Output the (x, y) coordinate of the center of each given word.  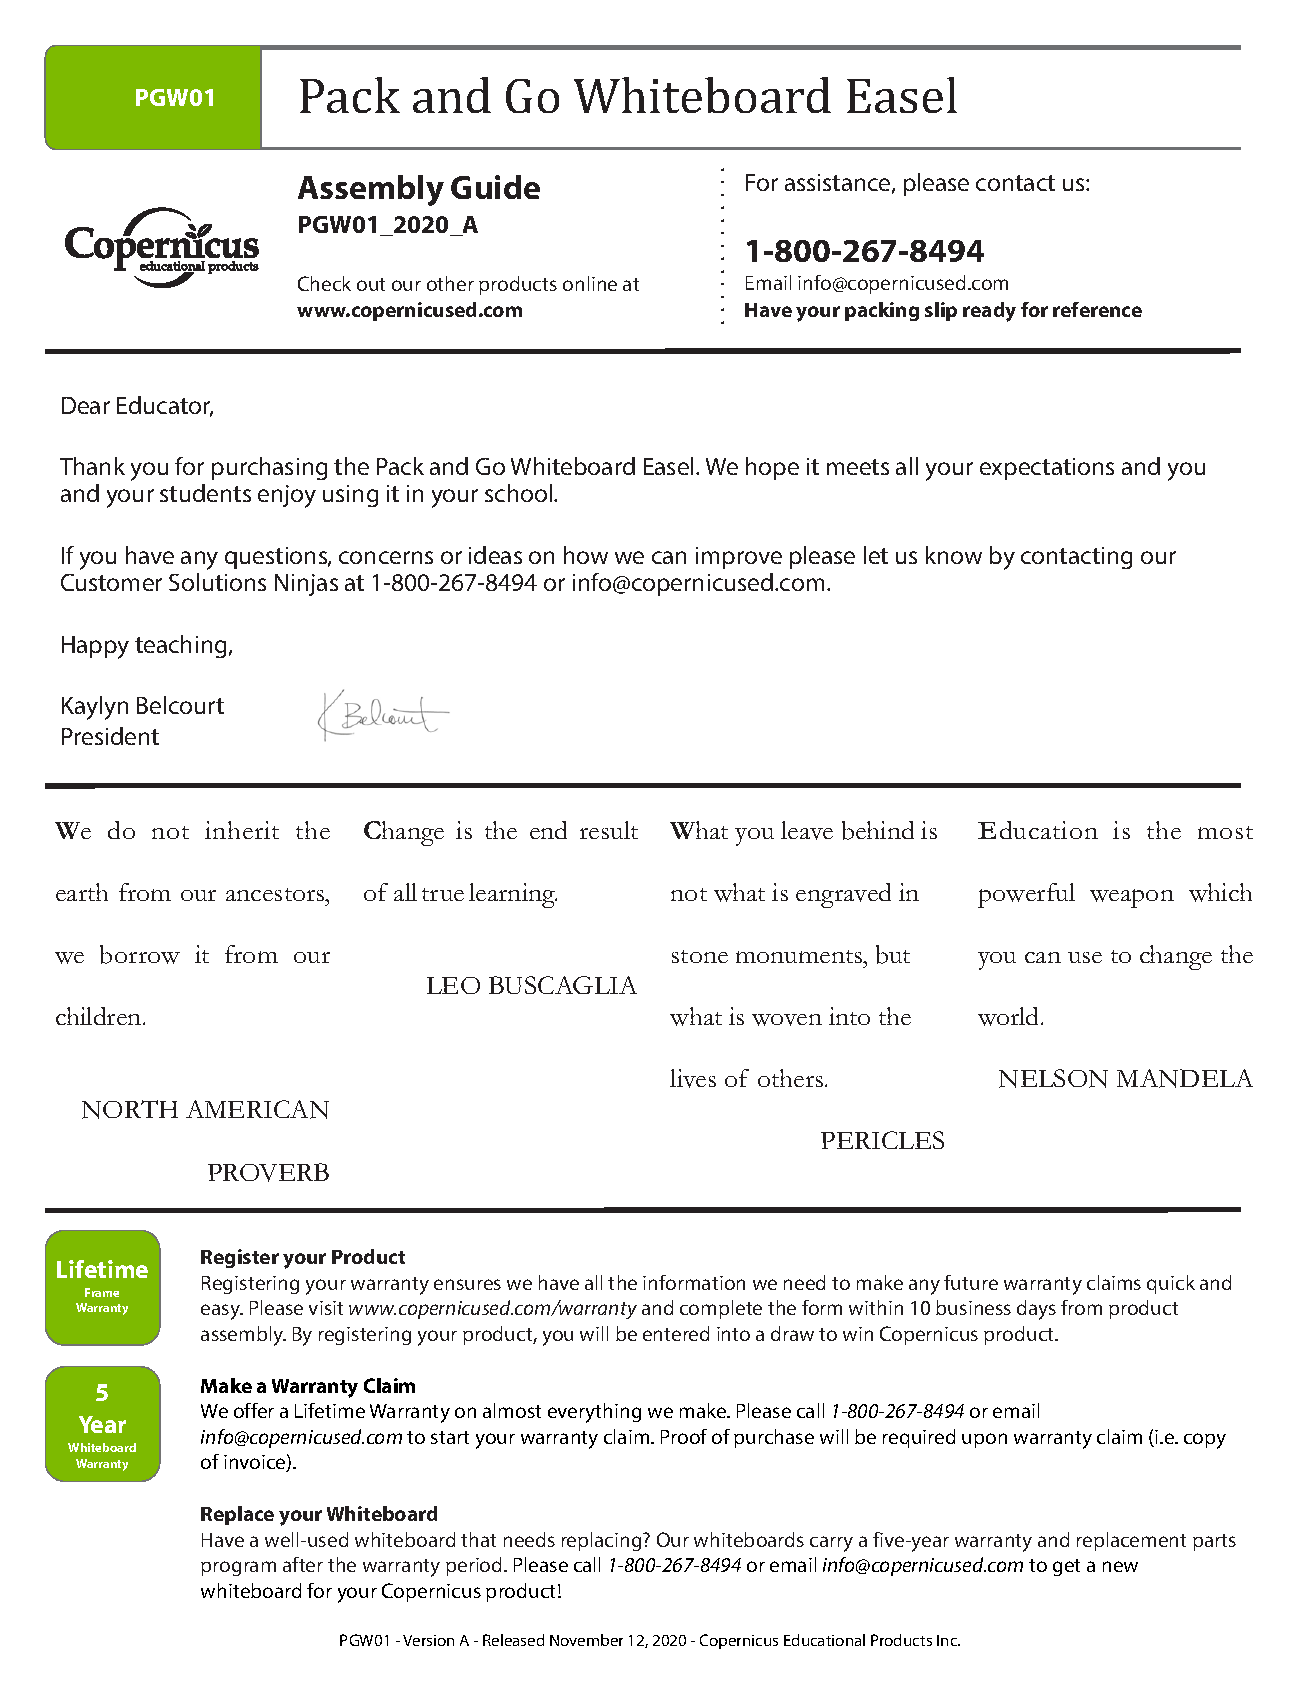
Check (324, 283)
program (238, 1568)
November (586, 1640)
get (1066, 1567)
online (590, 283)
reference (1097, 309)
